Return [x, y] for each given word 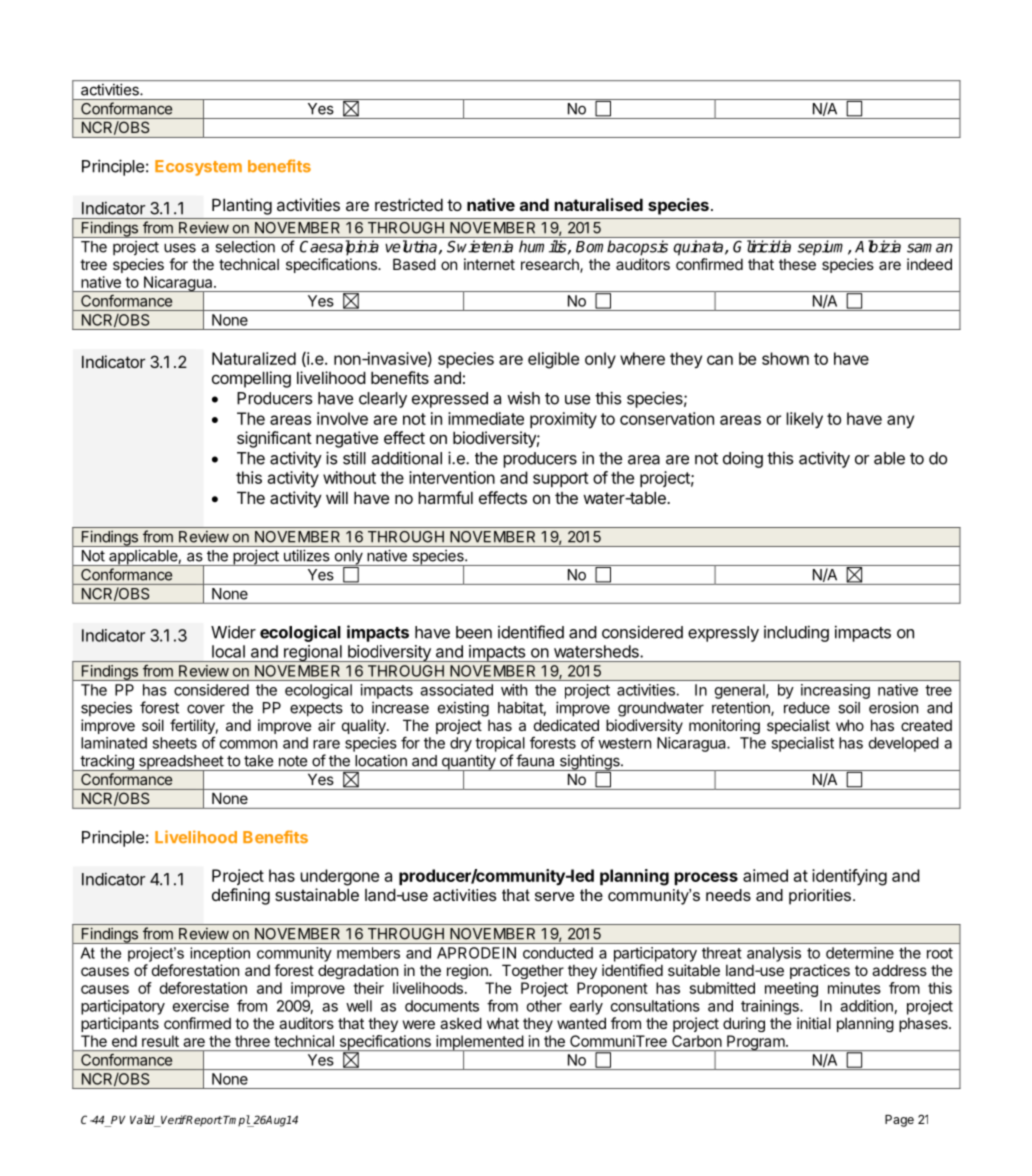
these [797, 264]
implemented [479, 1043]
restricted [409, 204]
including [796, 633]
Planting [242, 206]
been [474, 632]
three [252, 1041]
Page [899, 1121]
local [228, 651]
